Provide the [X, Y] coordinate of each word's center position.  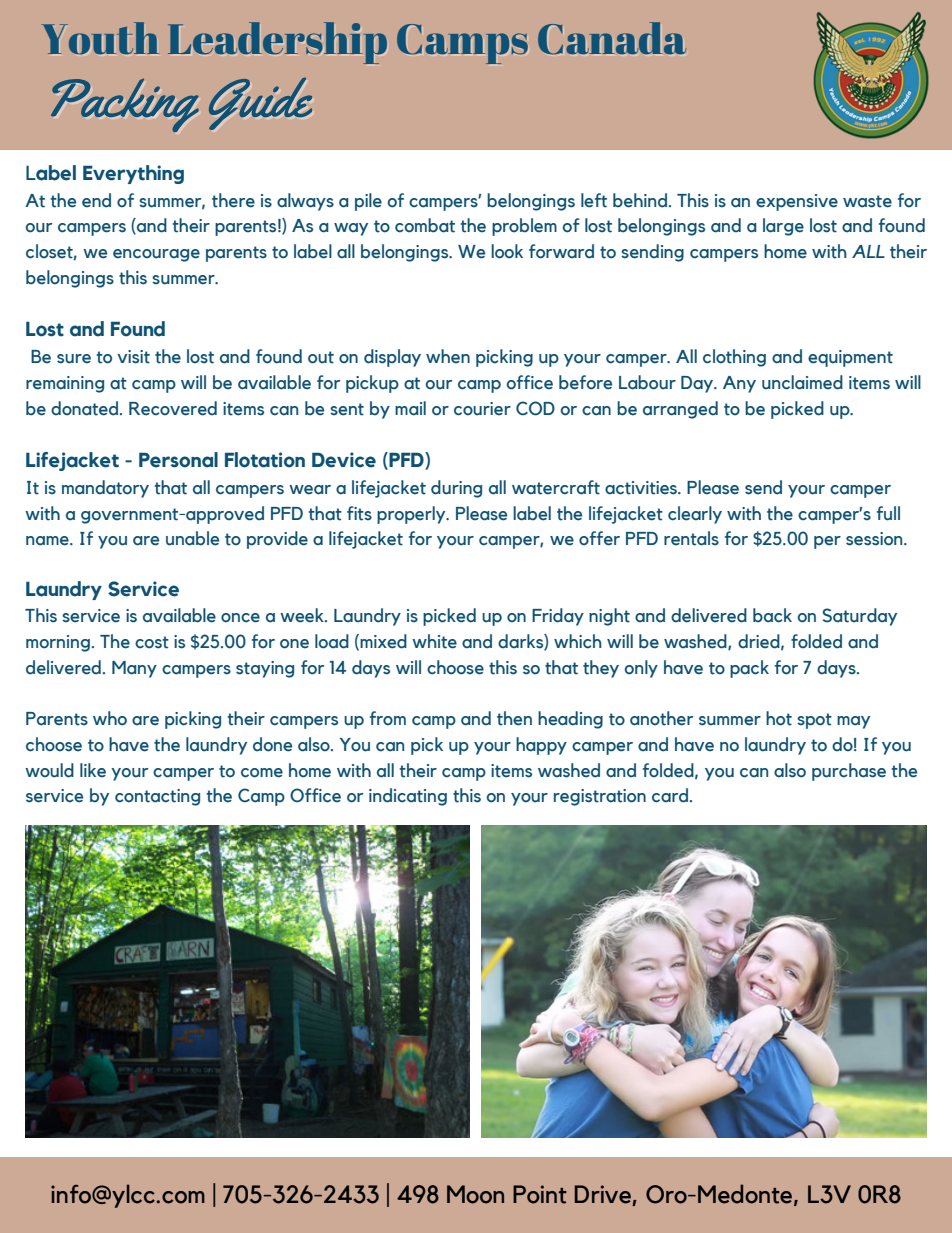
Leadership [277, 43]
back [772, 615]
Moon [475, 1194]
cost [152, 642]
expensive [797, 202]
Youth [100, 38]
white [434, 641]
